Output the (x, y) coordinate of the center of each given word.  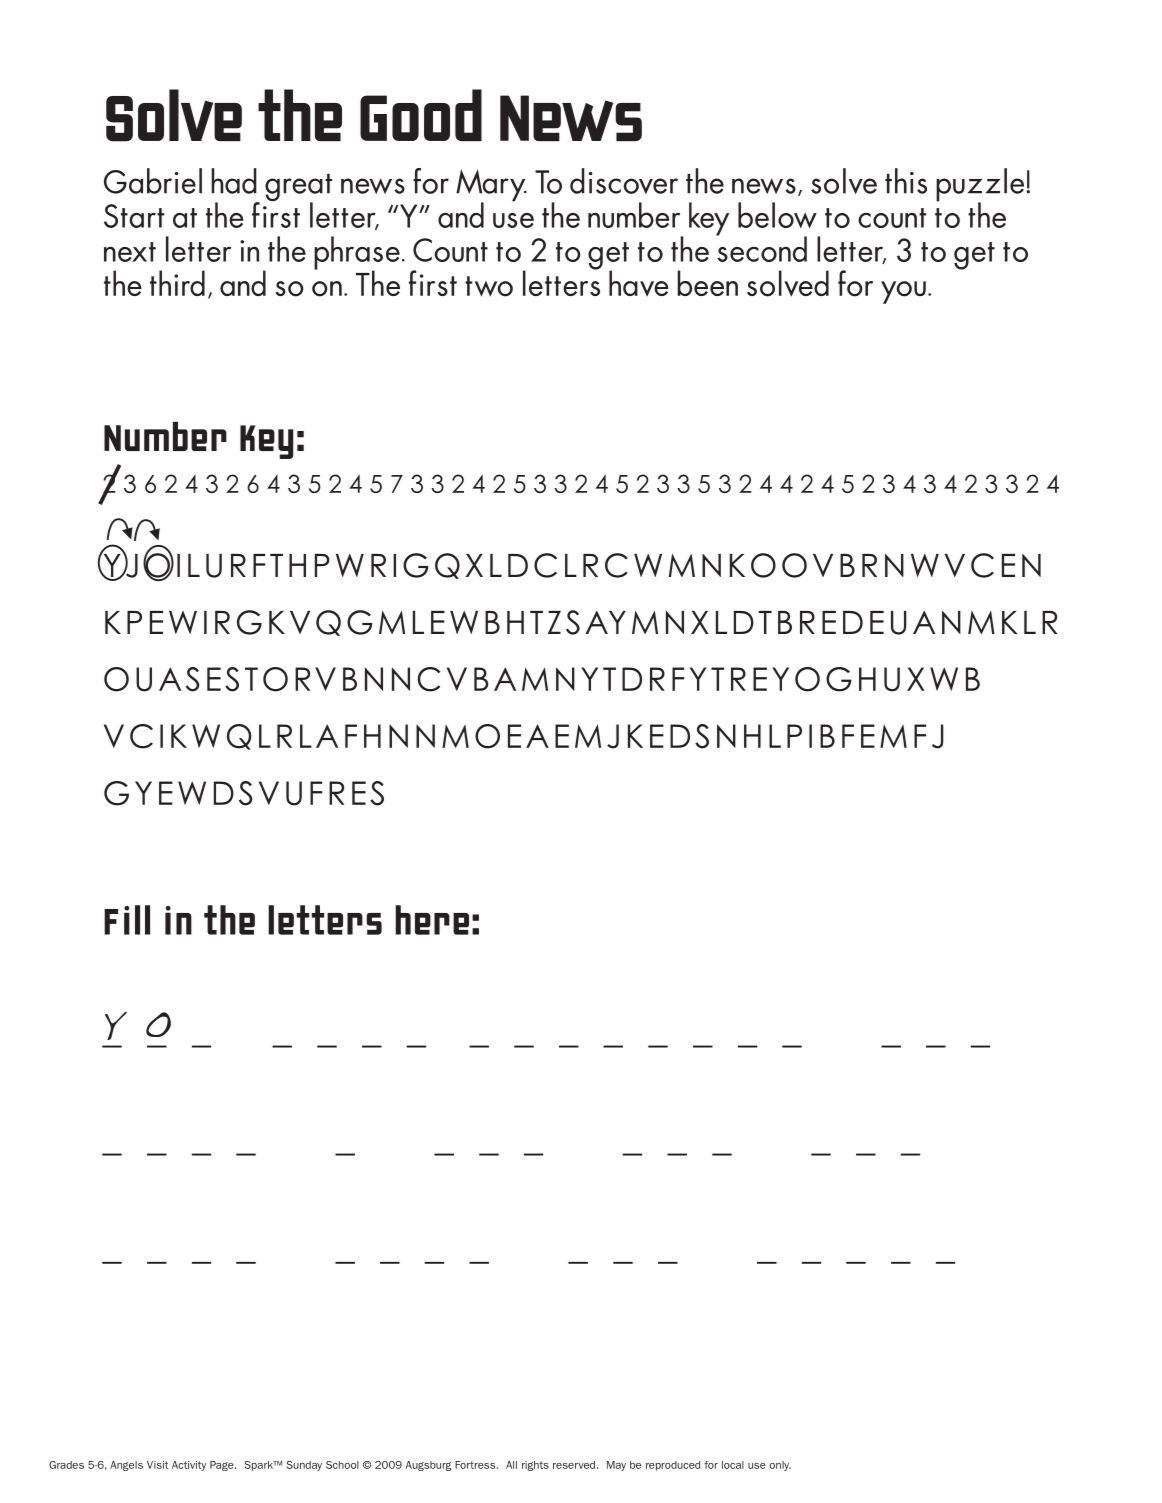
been (708, 283)
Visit (157, 1465)
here (432, 920)
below (777, 215)
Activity (189, 1466)
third (177, 283)
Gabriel (153, 181)
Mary (491, 186)
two (489, 286)
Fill (127, 920)
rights (535, 1466)
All (511, 1465)
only (780, 1466)
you (903, 292)
